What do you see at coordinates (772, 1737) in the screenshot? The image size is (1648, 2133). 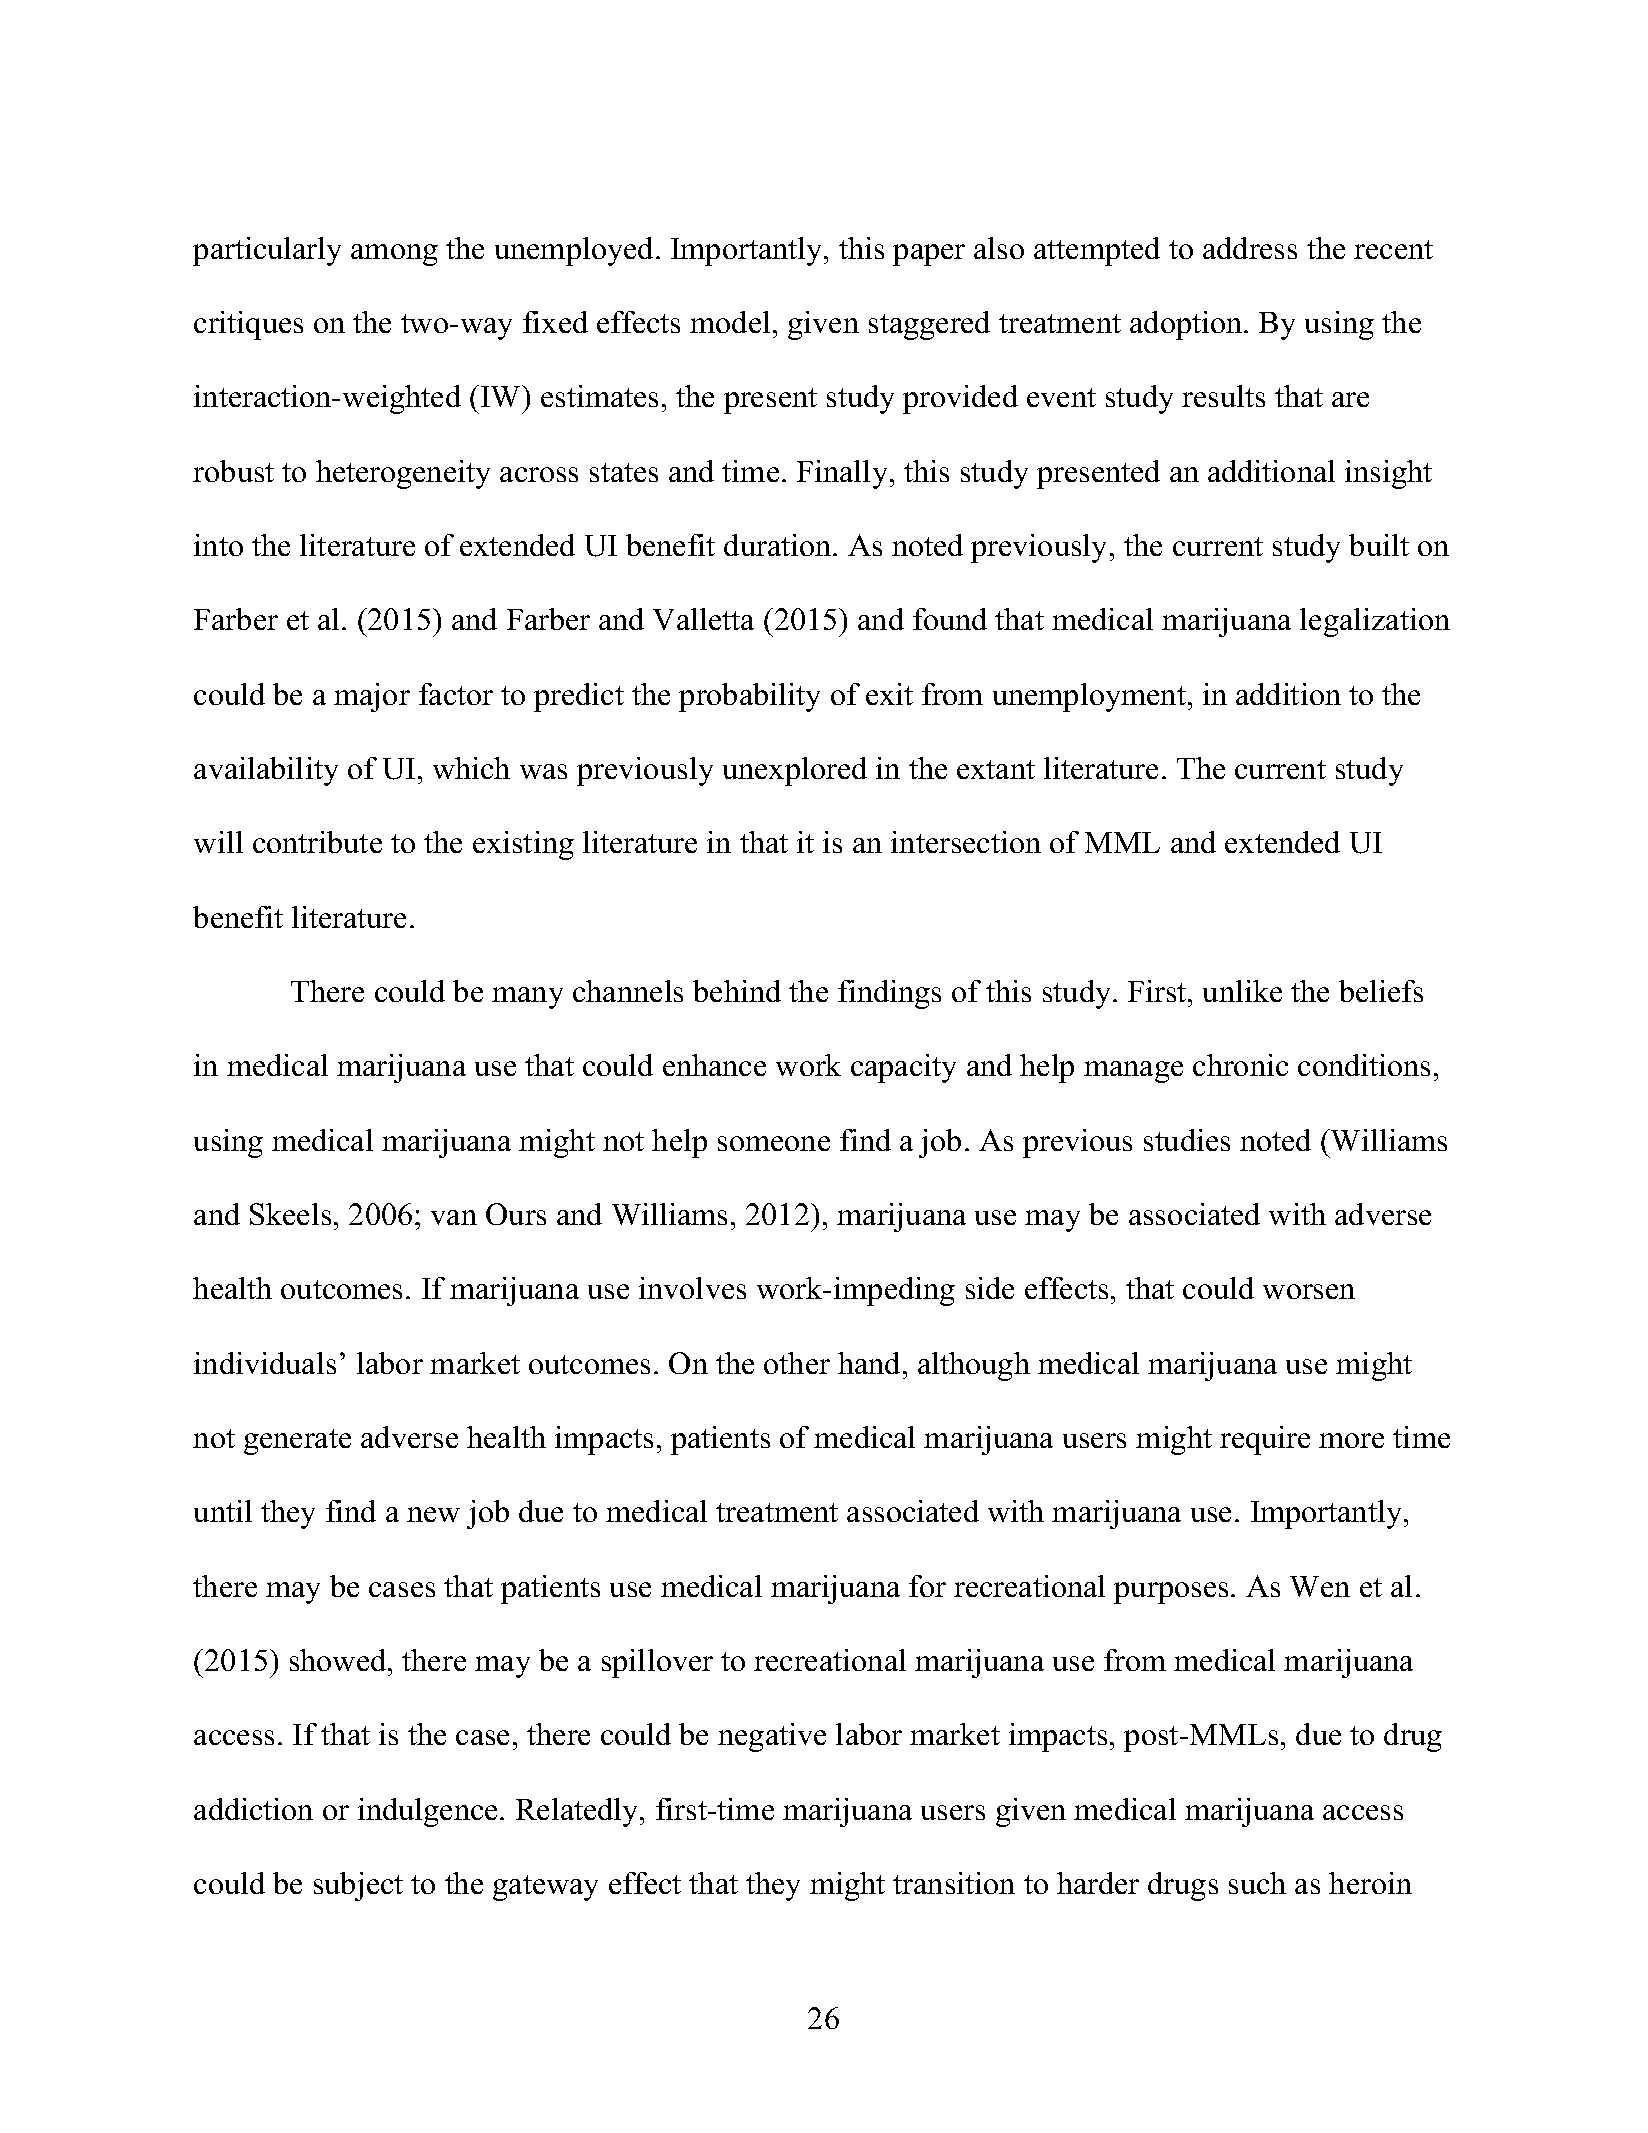 I see `negative` at bounding box center [772, 1737].
